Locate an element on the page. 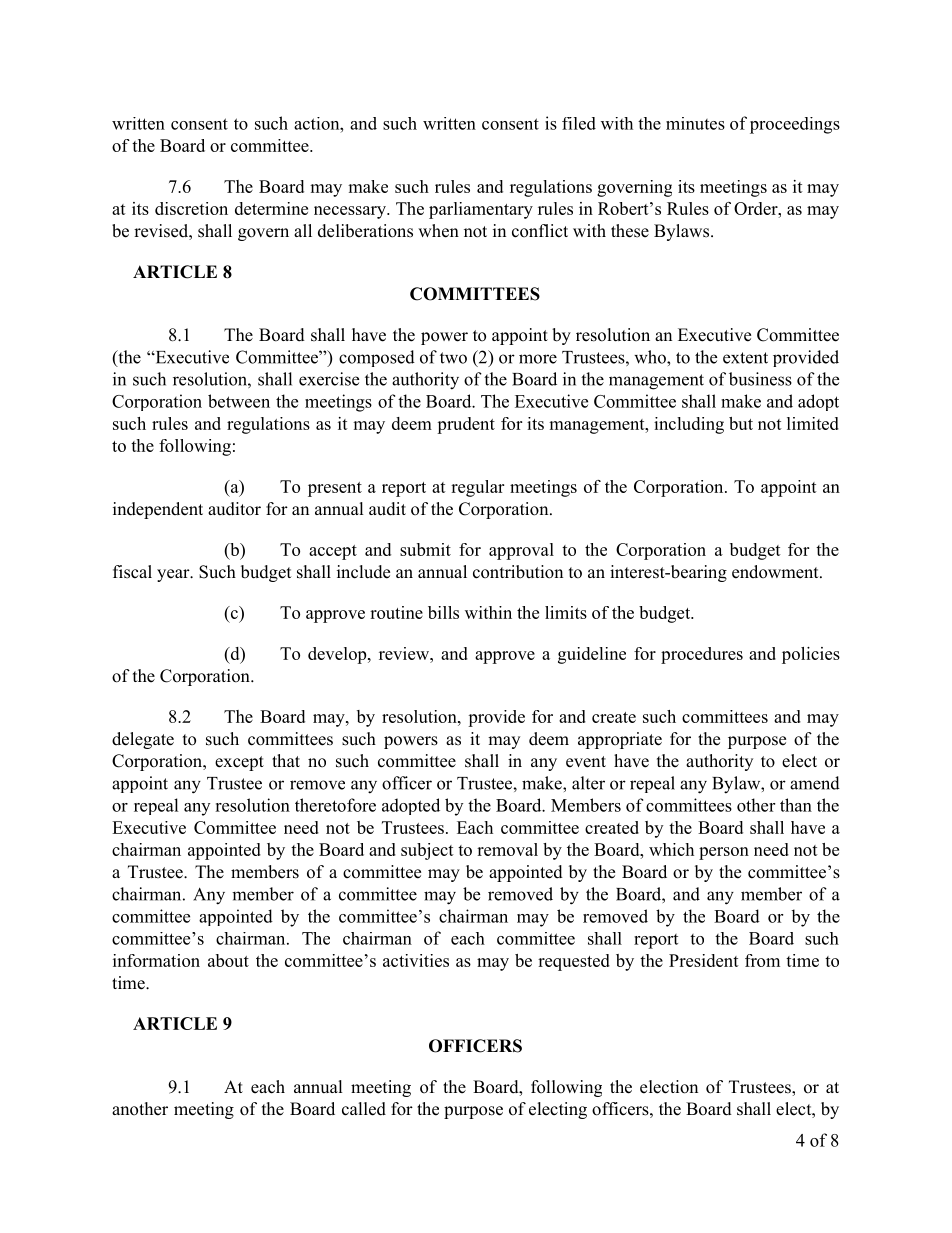 Image resolution: width=952 pixels, height=1233 pixels. minutes is located at coordinates (695, 123).
